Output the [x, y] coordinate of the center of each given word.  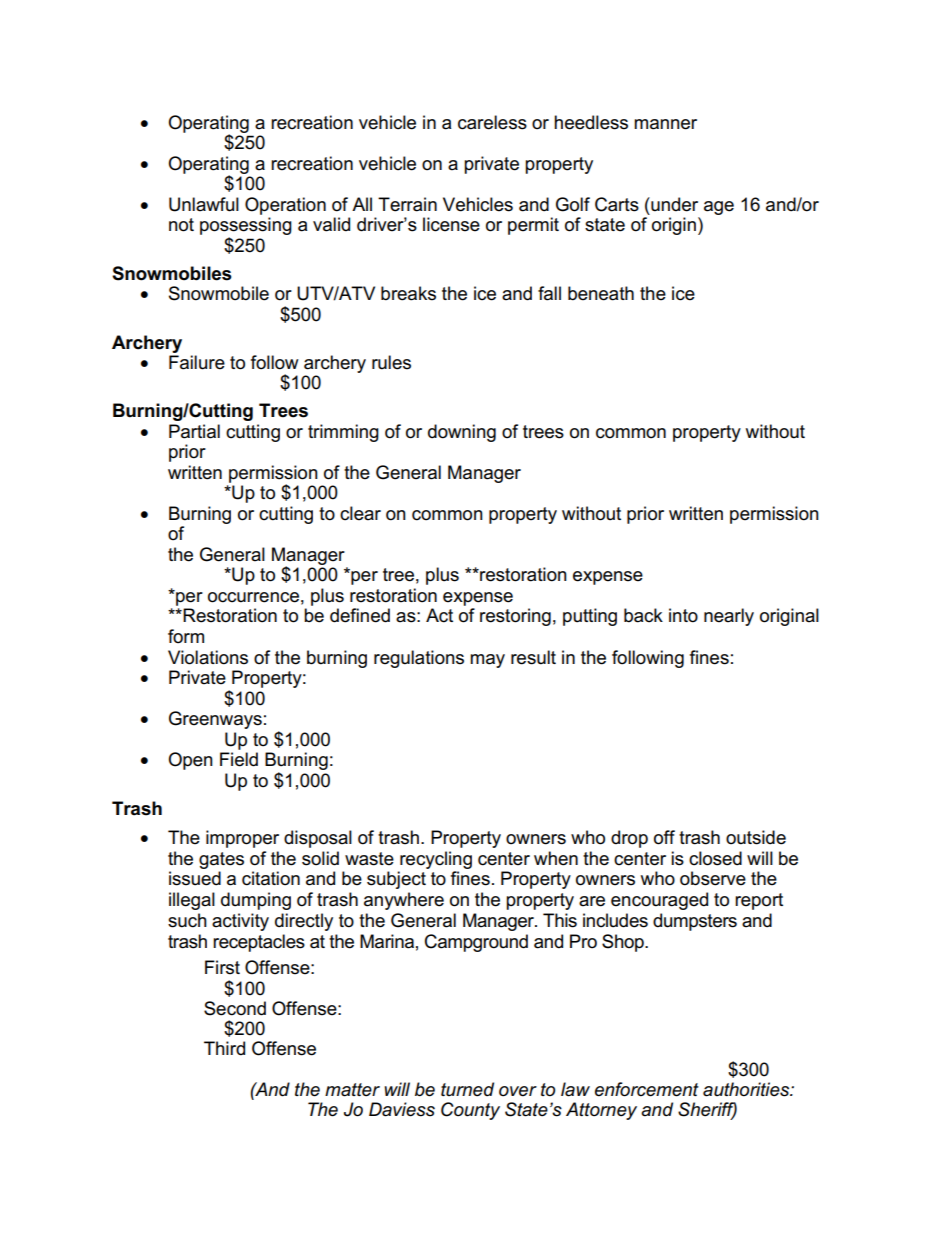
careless [492, 122]
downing [462, 433]
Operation [285, 206]
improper [242, 839]
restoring [515, 617]
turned [467, 1089]
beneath [601, 293]
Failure [197, 362]
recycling [436, 860]
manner [665, 124]
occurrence [253, 597]
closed [715, 858]
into [683, 615]
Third [224, 1048]
